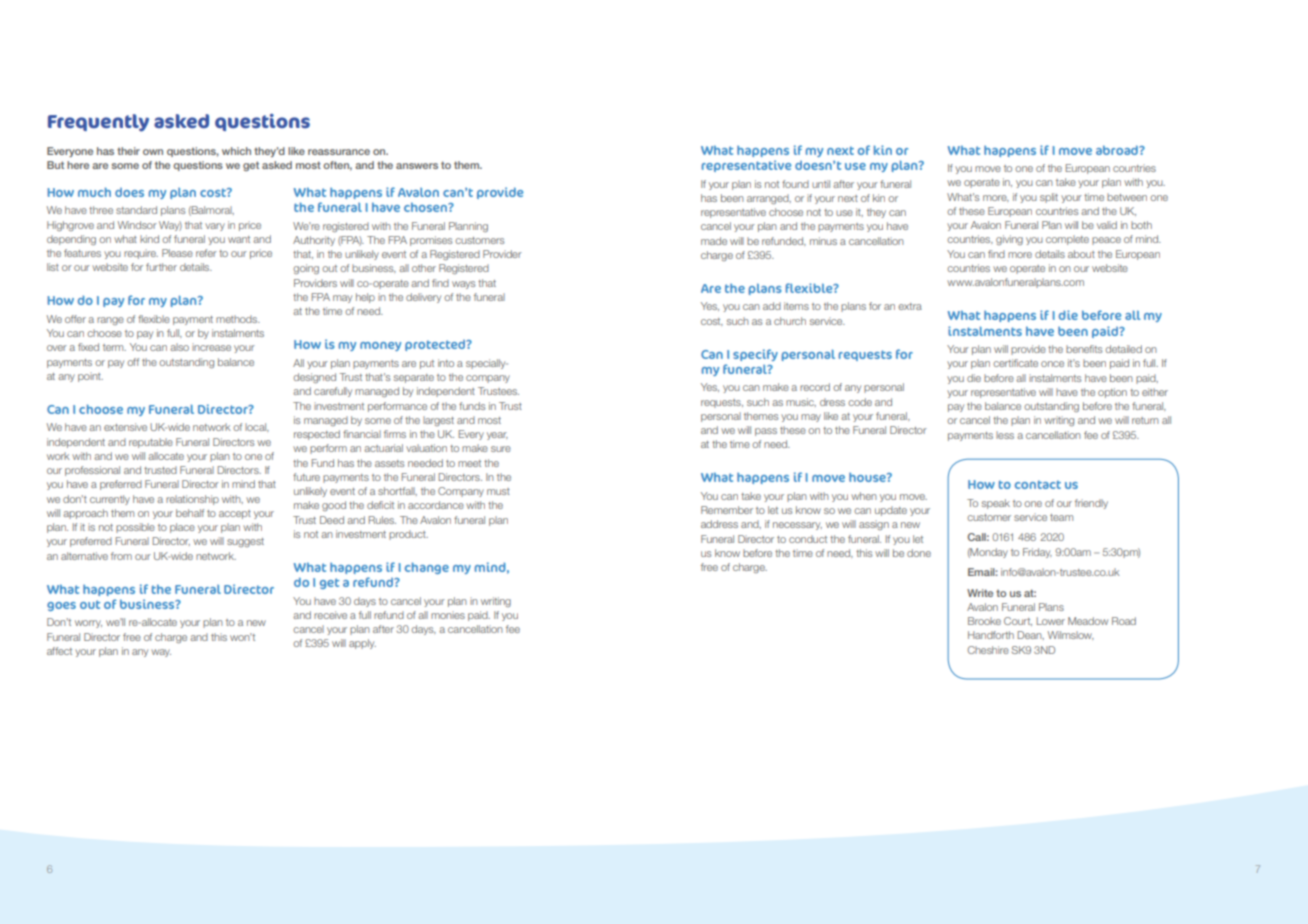  What do you see at coordinates (88, 624) in the image?
I see `worry` at bounding box center [88, 624].
